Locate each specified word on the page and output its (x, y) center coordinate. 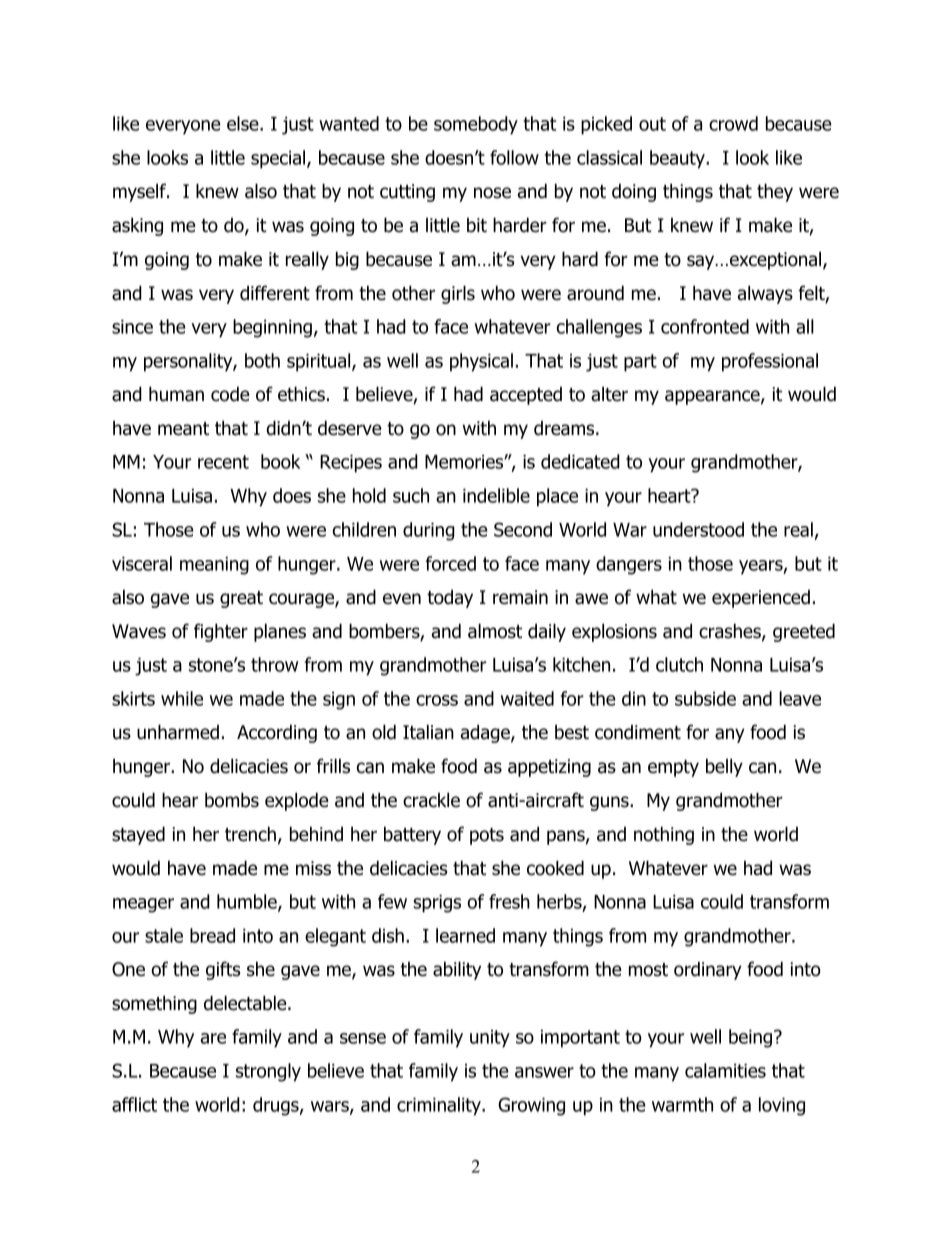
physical (481, 362)
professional (770, 362)
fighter (221, 632)
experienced (761, 599)
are (213, 1038)
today (450, 599)
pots (487, 836)
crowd (733, 123)
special (279, 159)
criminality (440, 1106)
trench (250, 834)
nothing (664, 835)
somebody (476, 125)
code (230, 394)
